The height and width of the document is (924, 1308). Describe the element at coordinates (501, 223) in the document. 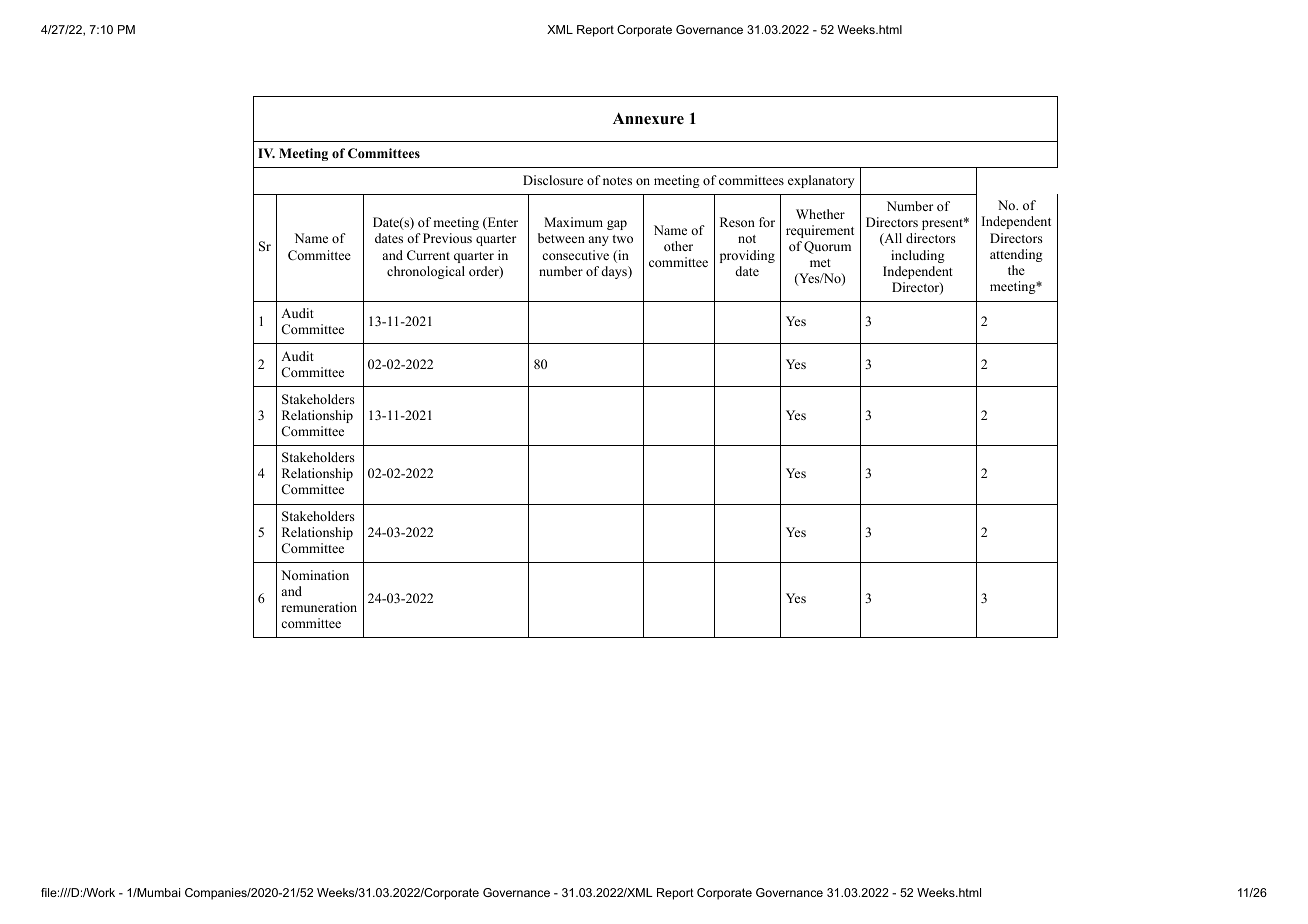

I see `Enter` at that location.
